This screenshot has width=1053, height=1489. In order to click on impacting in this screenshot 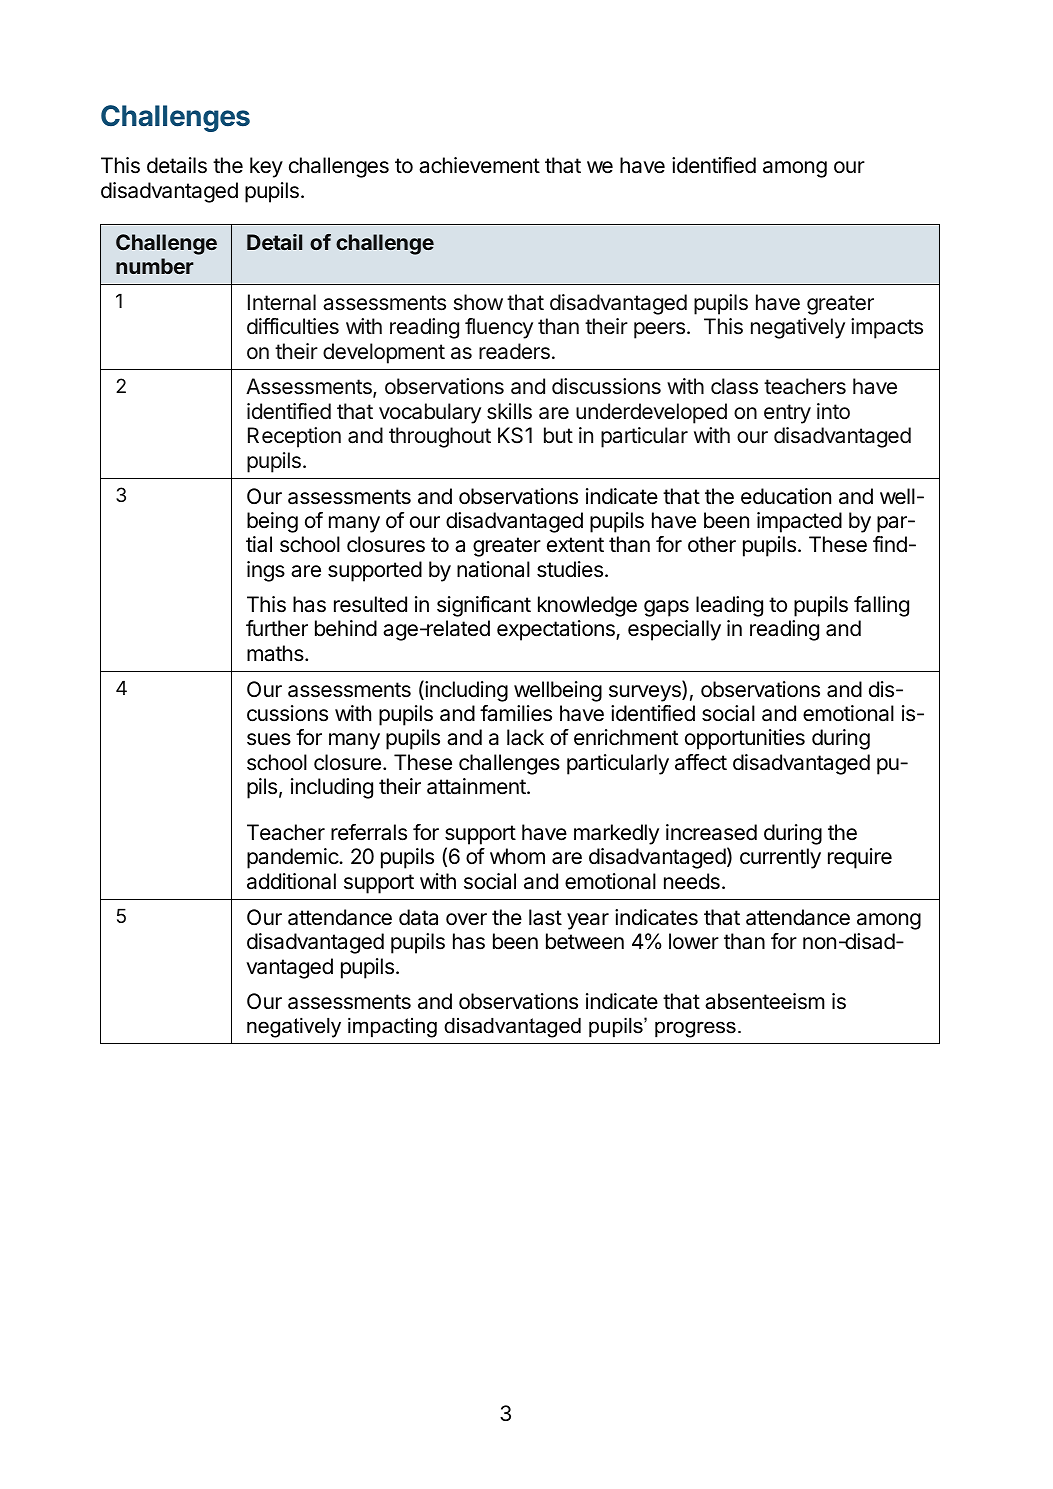, I will do `click(392, 1028)`.
